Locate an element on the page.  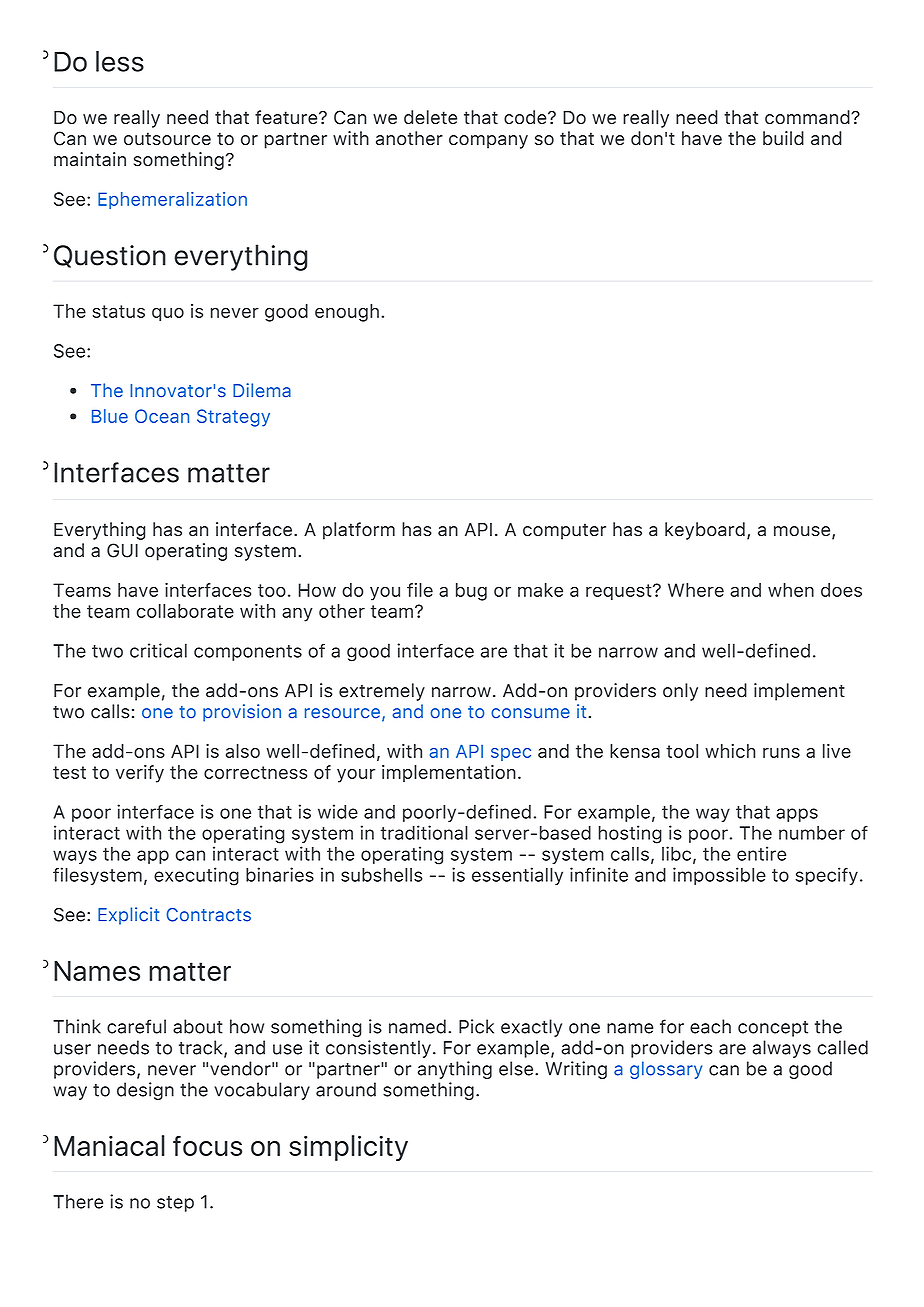
when is located at coordinates (791, 590).
